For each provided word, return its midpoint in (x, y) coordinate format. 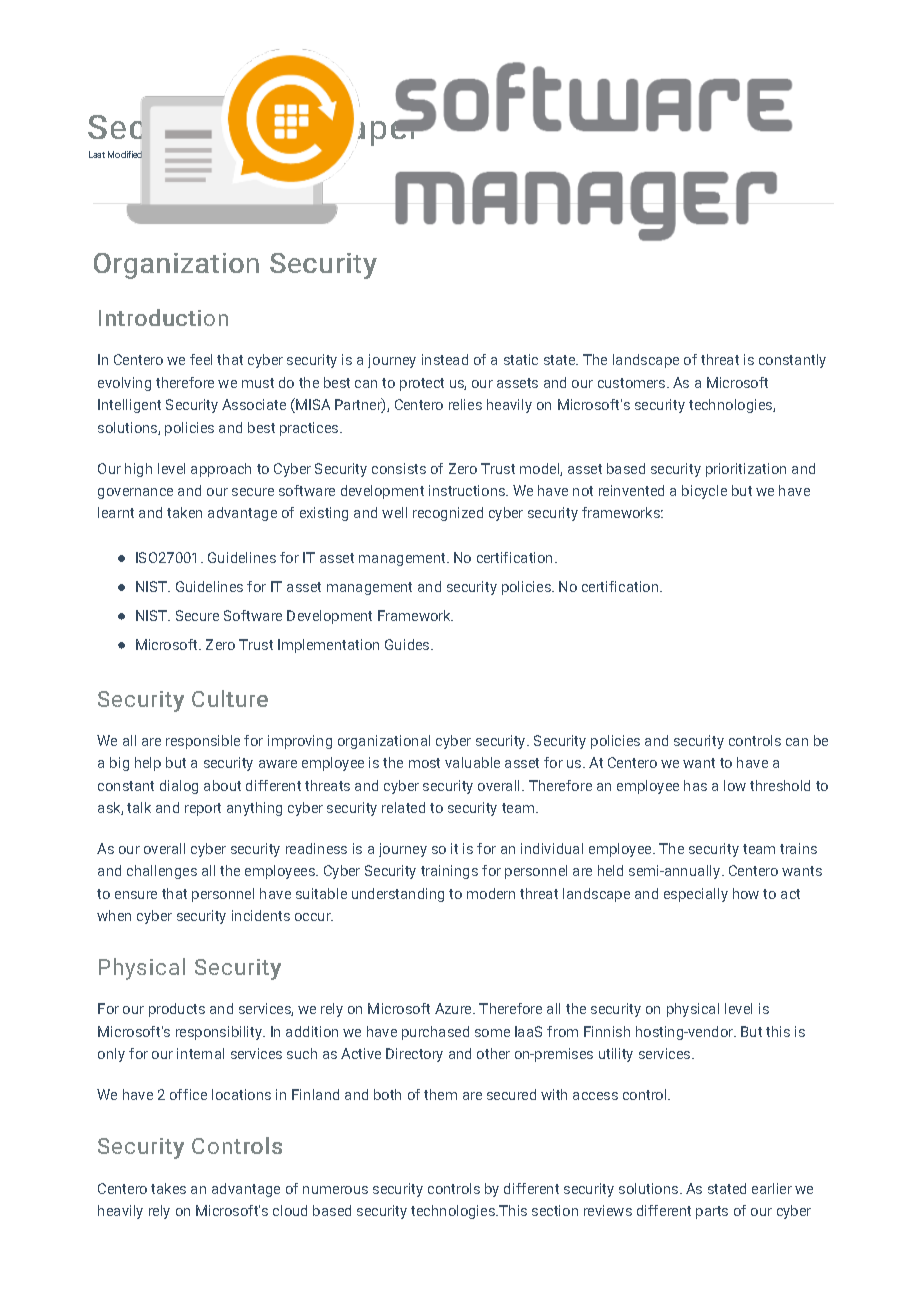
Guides (408, 644)
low (735, 785)
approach (221, 470)
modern (491, 893)
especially (696, 895)
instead (445, 359)
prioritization (746, 470)
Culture (230, 698)
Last (97, 154)
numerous (335, 1190)
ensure (136, 895)
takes (168, 1188)
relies (465, 404)
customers (633, 383)
